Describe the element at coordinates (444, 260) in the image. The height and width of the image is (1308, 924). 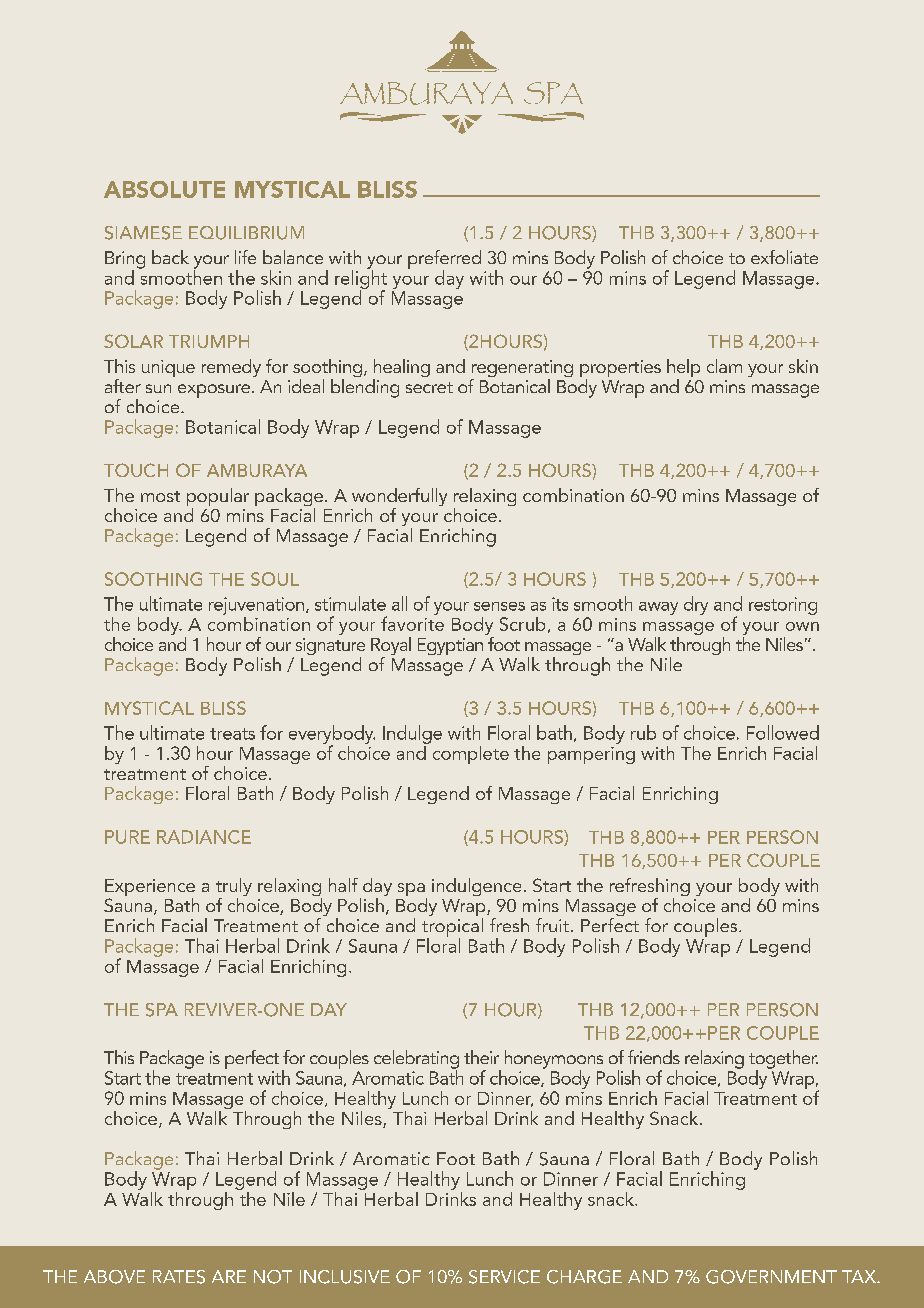
I see `preferred` at that location.
